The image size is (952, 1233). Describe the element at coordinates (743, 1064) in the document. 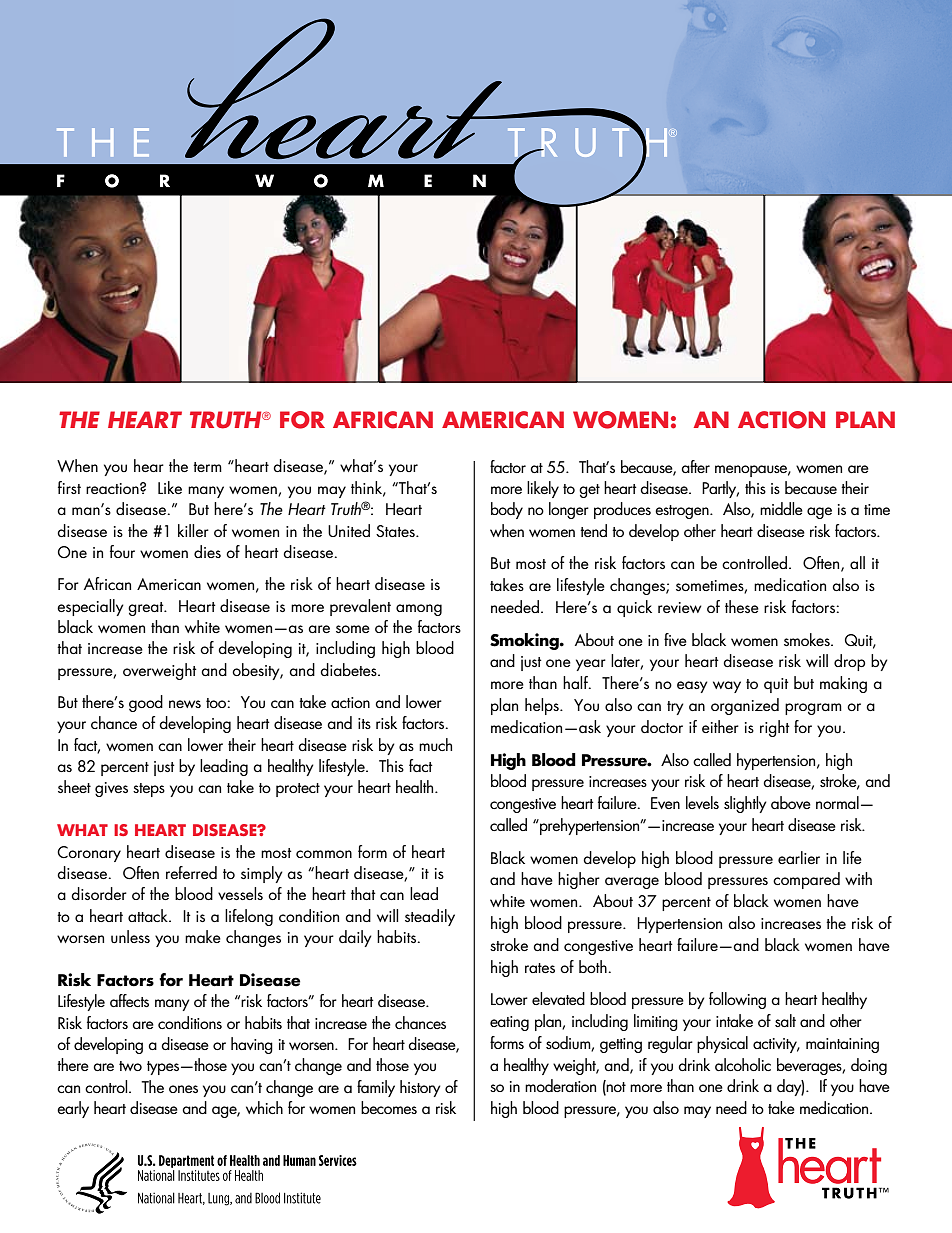

I see `alcoholic` at that location.
